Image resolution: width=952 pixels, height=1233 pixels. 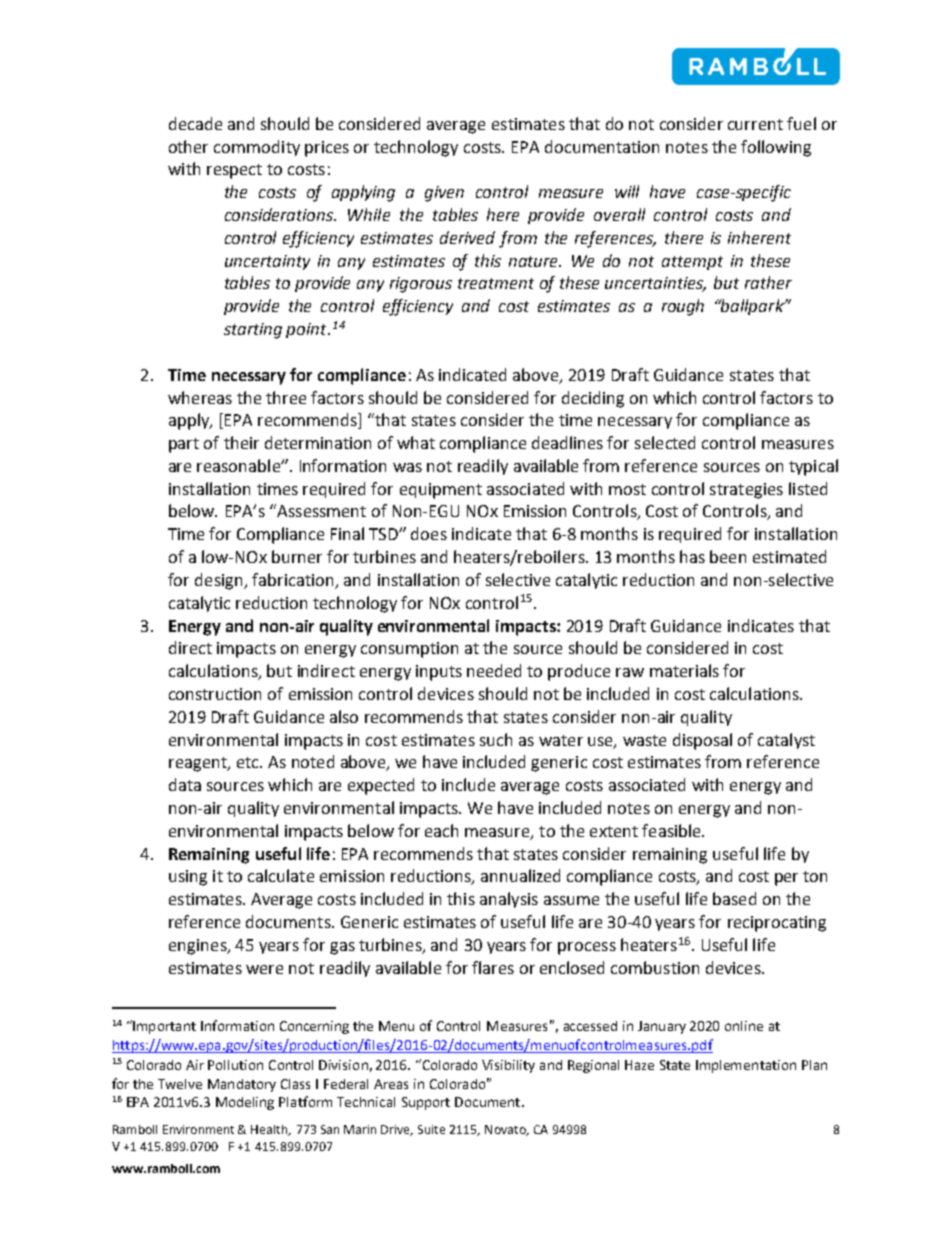 What do you see at coordinates (444, 194) in the screenshot?
I see `given` at bounding box center [444, 194].
